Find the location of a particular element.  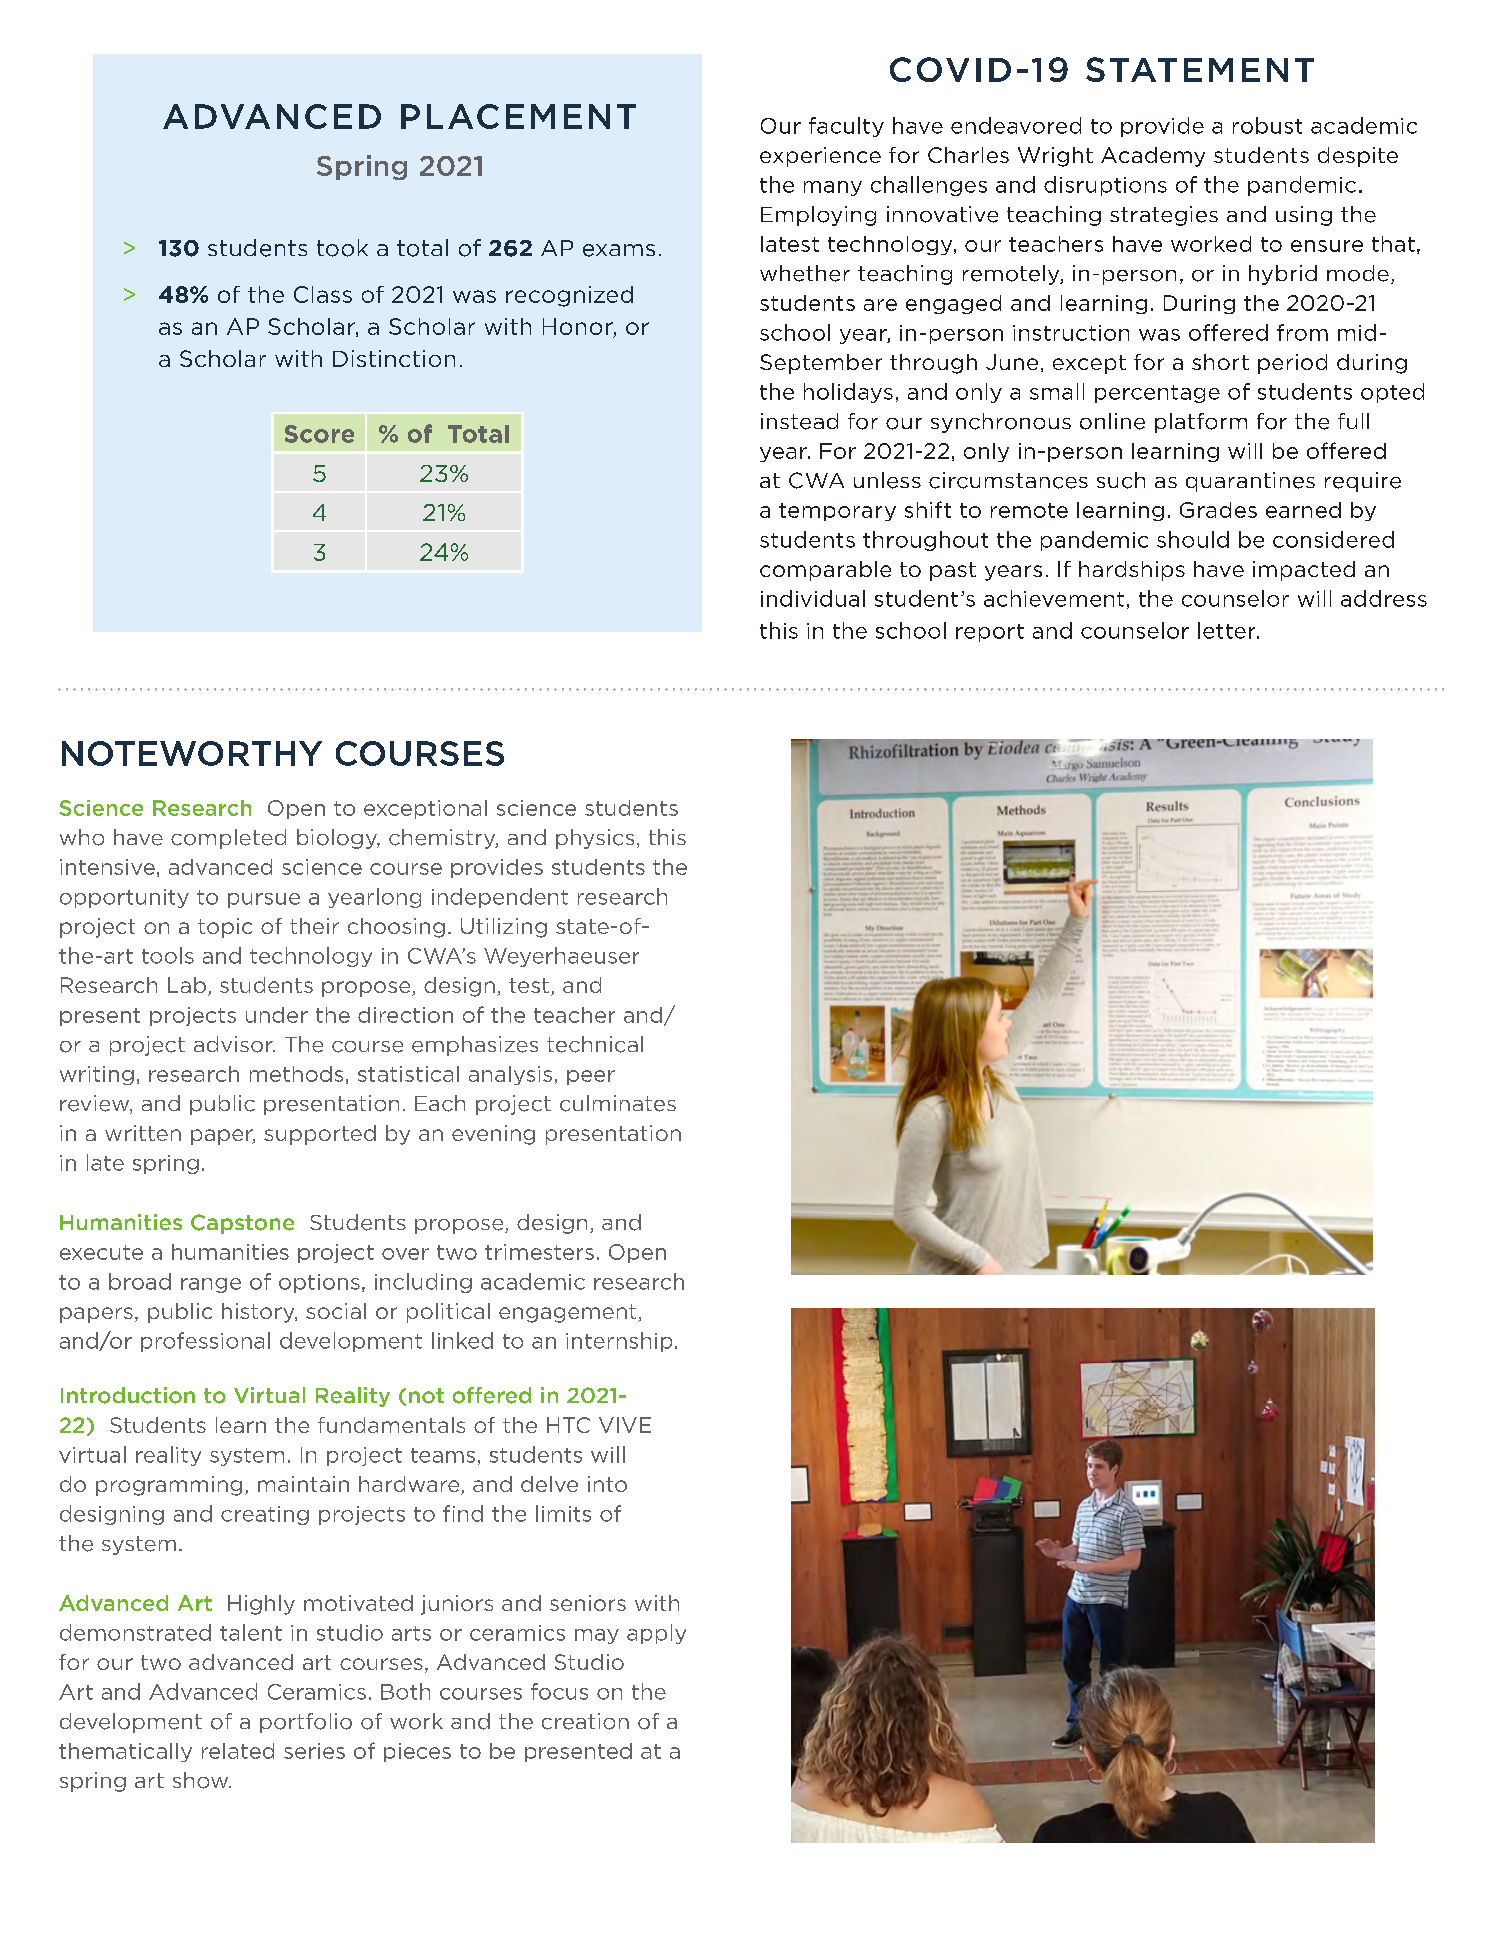

robust is located at coordinates (1267, 125).
